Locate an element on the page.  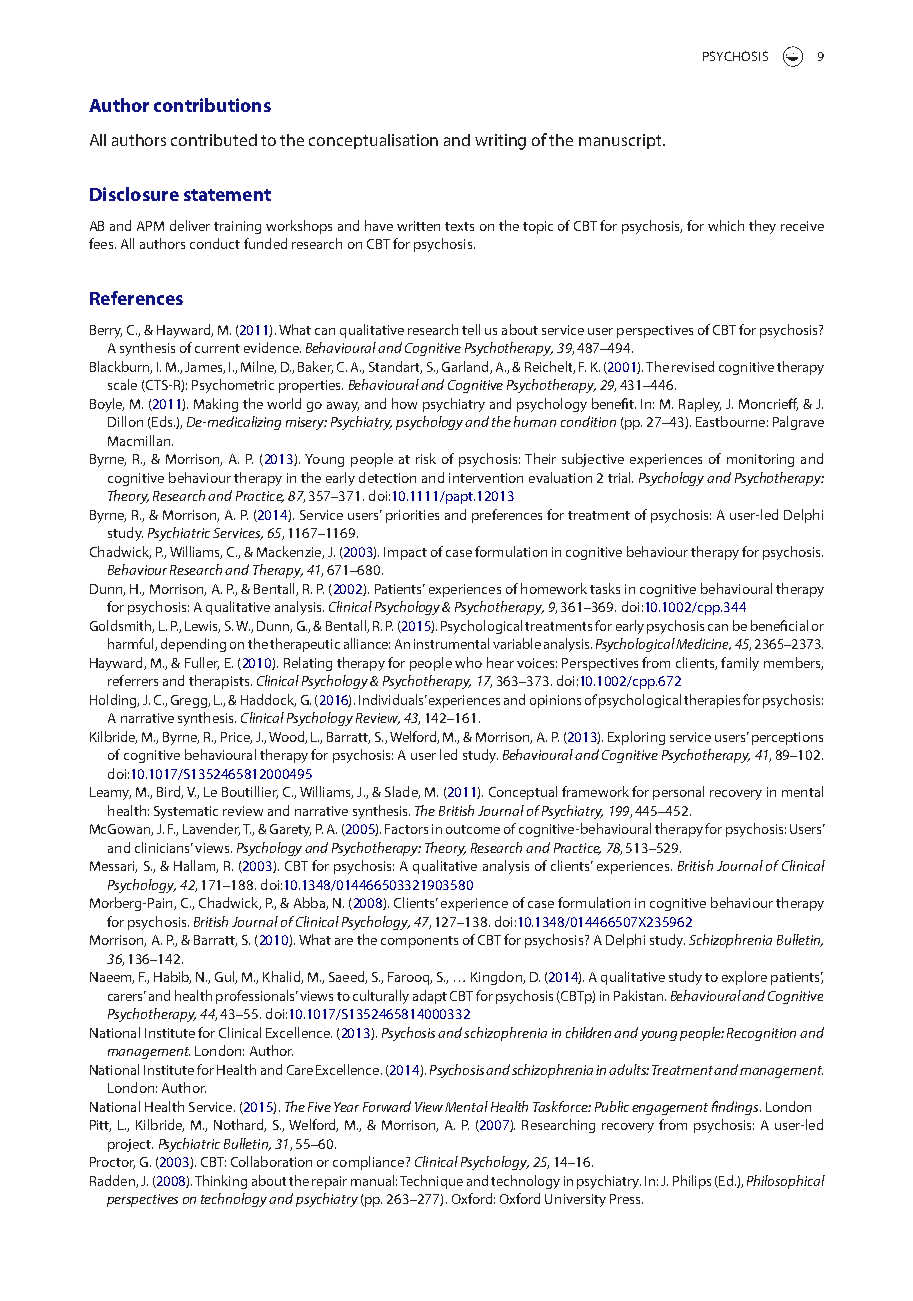
writing is located at coordinates (500, 142).
